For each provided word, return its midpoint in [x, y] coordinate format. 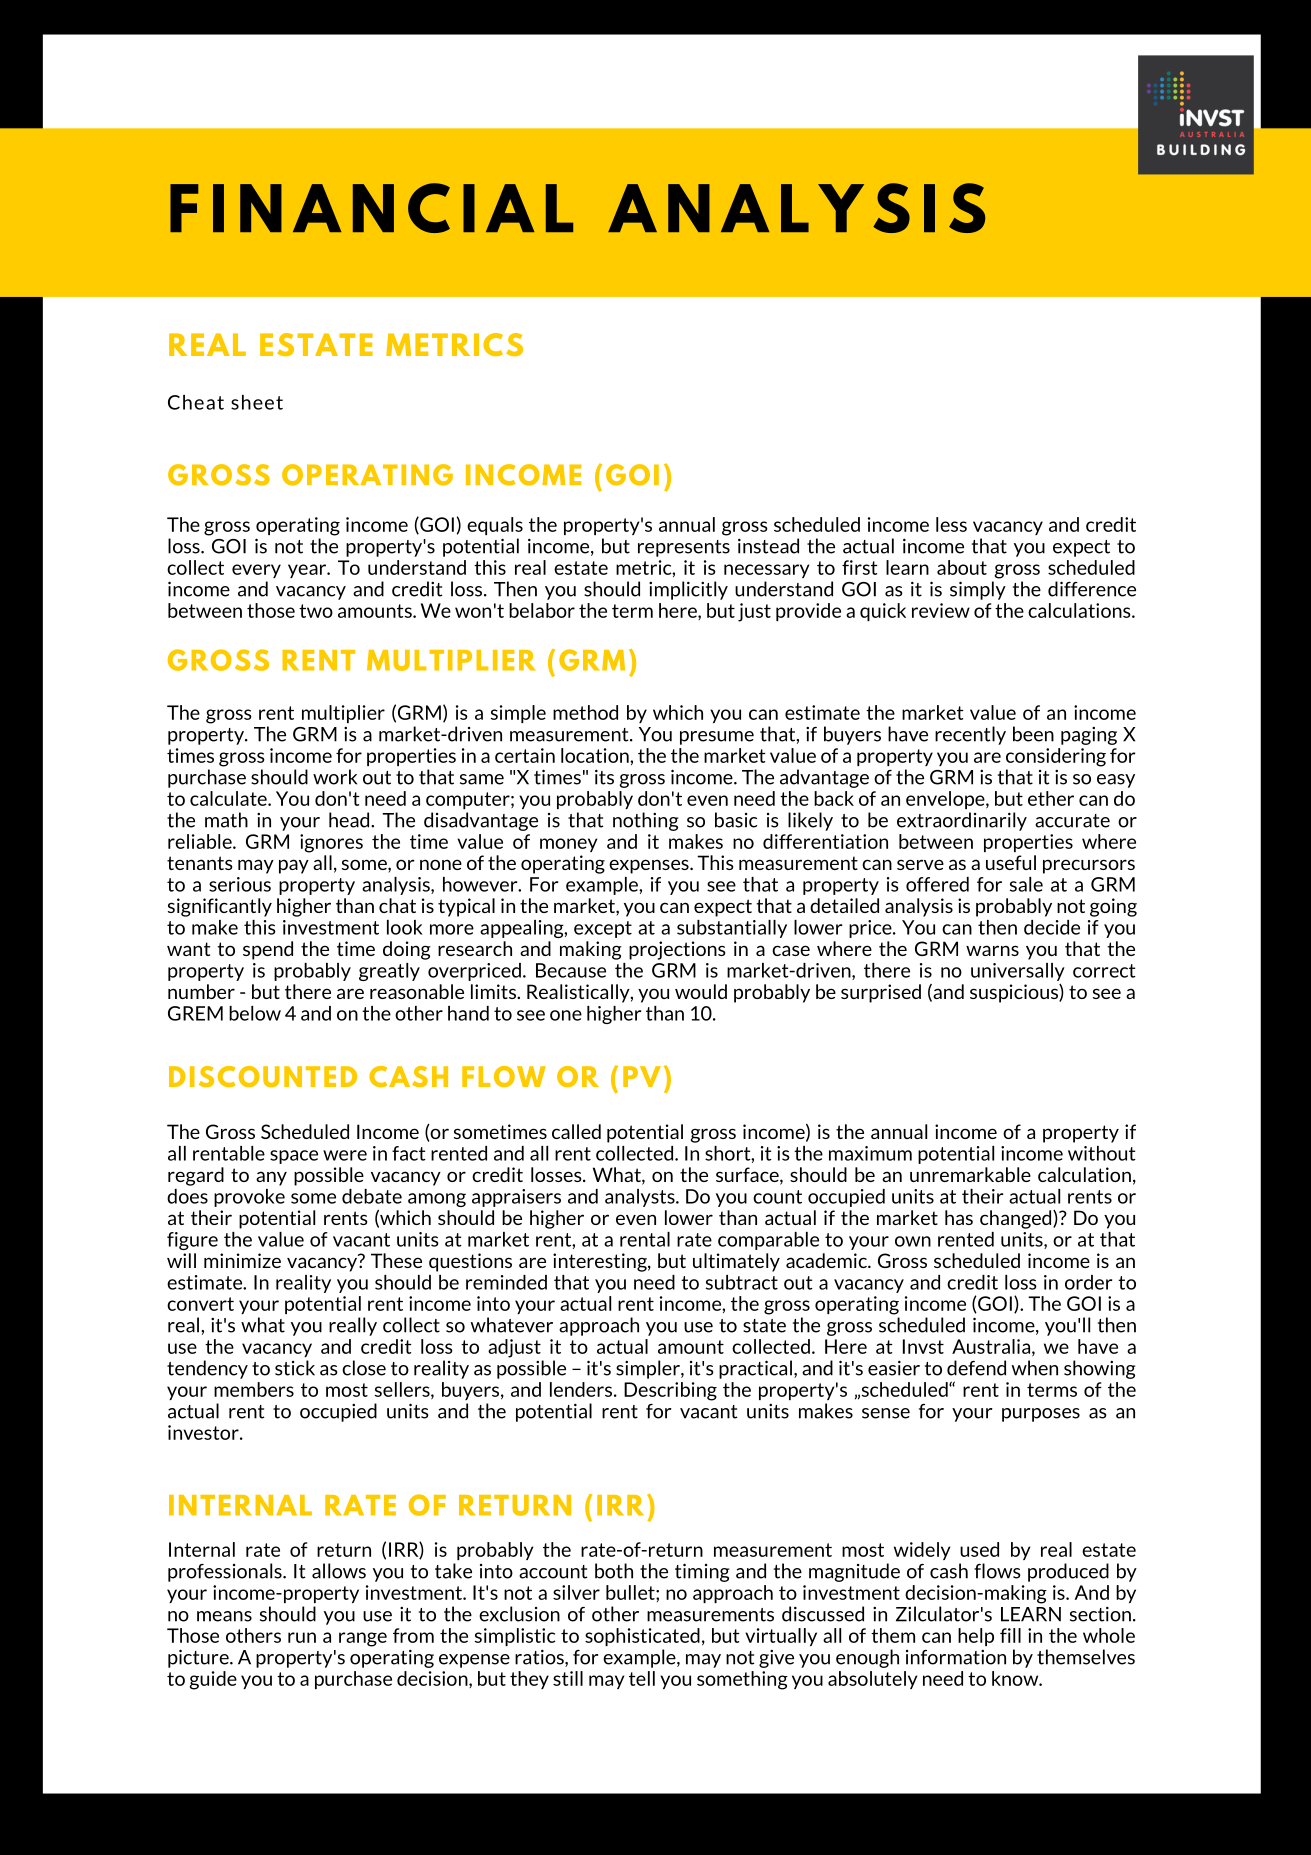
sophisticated [642, 1637]
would [701, 991]
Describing [670, 1391]
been [1033, 734]
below [255, 1013]
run [302, 1637]
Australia [991, 1346]
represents [684, 548]
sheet [257, 402]
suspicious [1015, 993]
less [951, 524]
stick [295, 1368]
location [596, 755]
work [335, 777]
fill [1010, 1635]
